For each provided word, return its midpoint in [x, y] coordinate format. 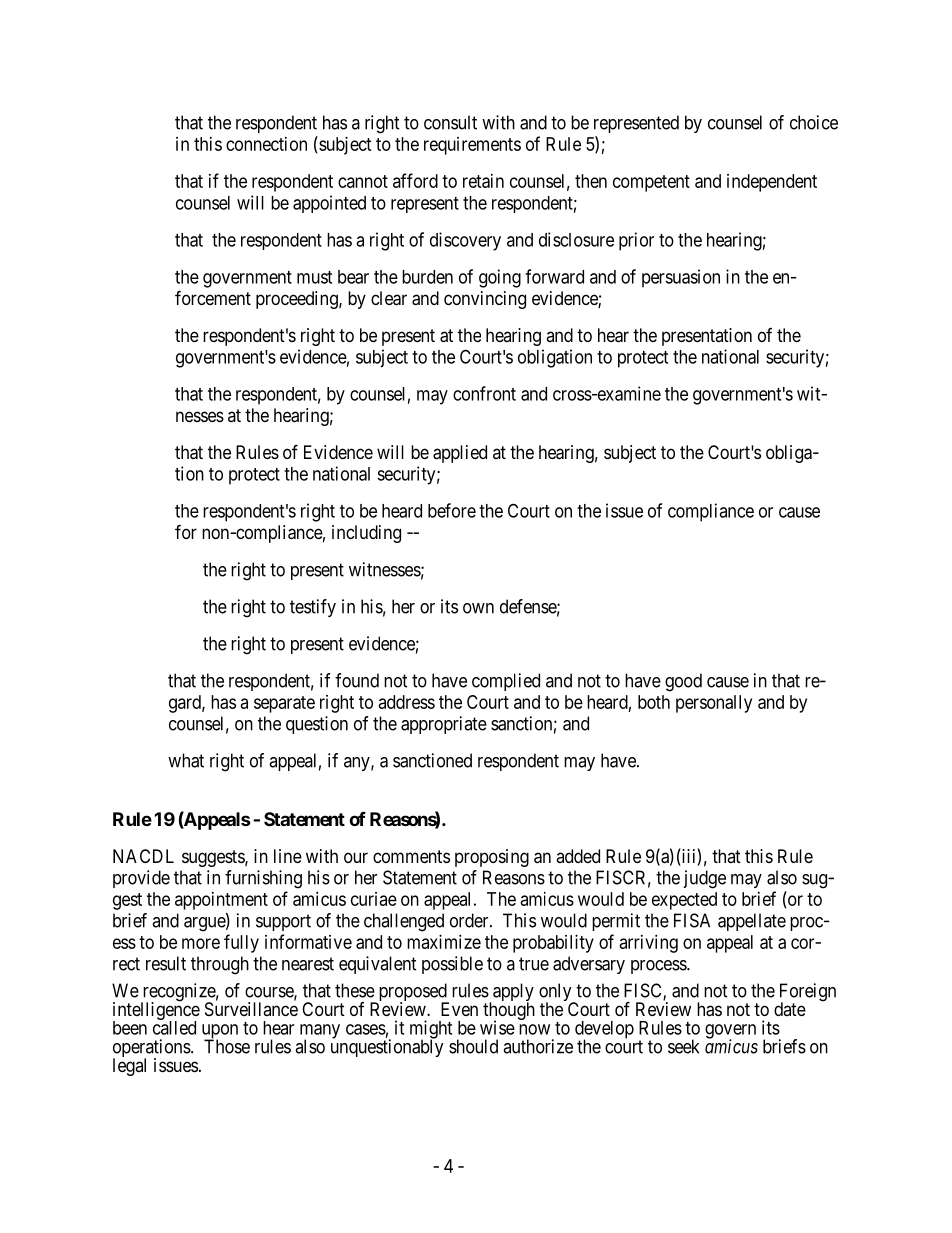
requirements [472, 146]
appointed [329, 204]
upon [220, 1032]
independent [772, 183]
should [473, 1046]
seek [683, 1046]
